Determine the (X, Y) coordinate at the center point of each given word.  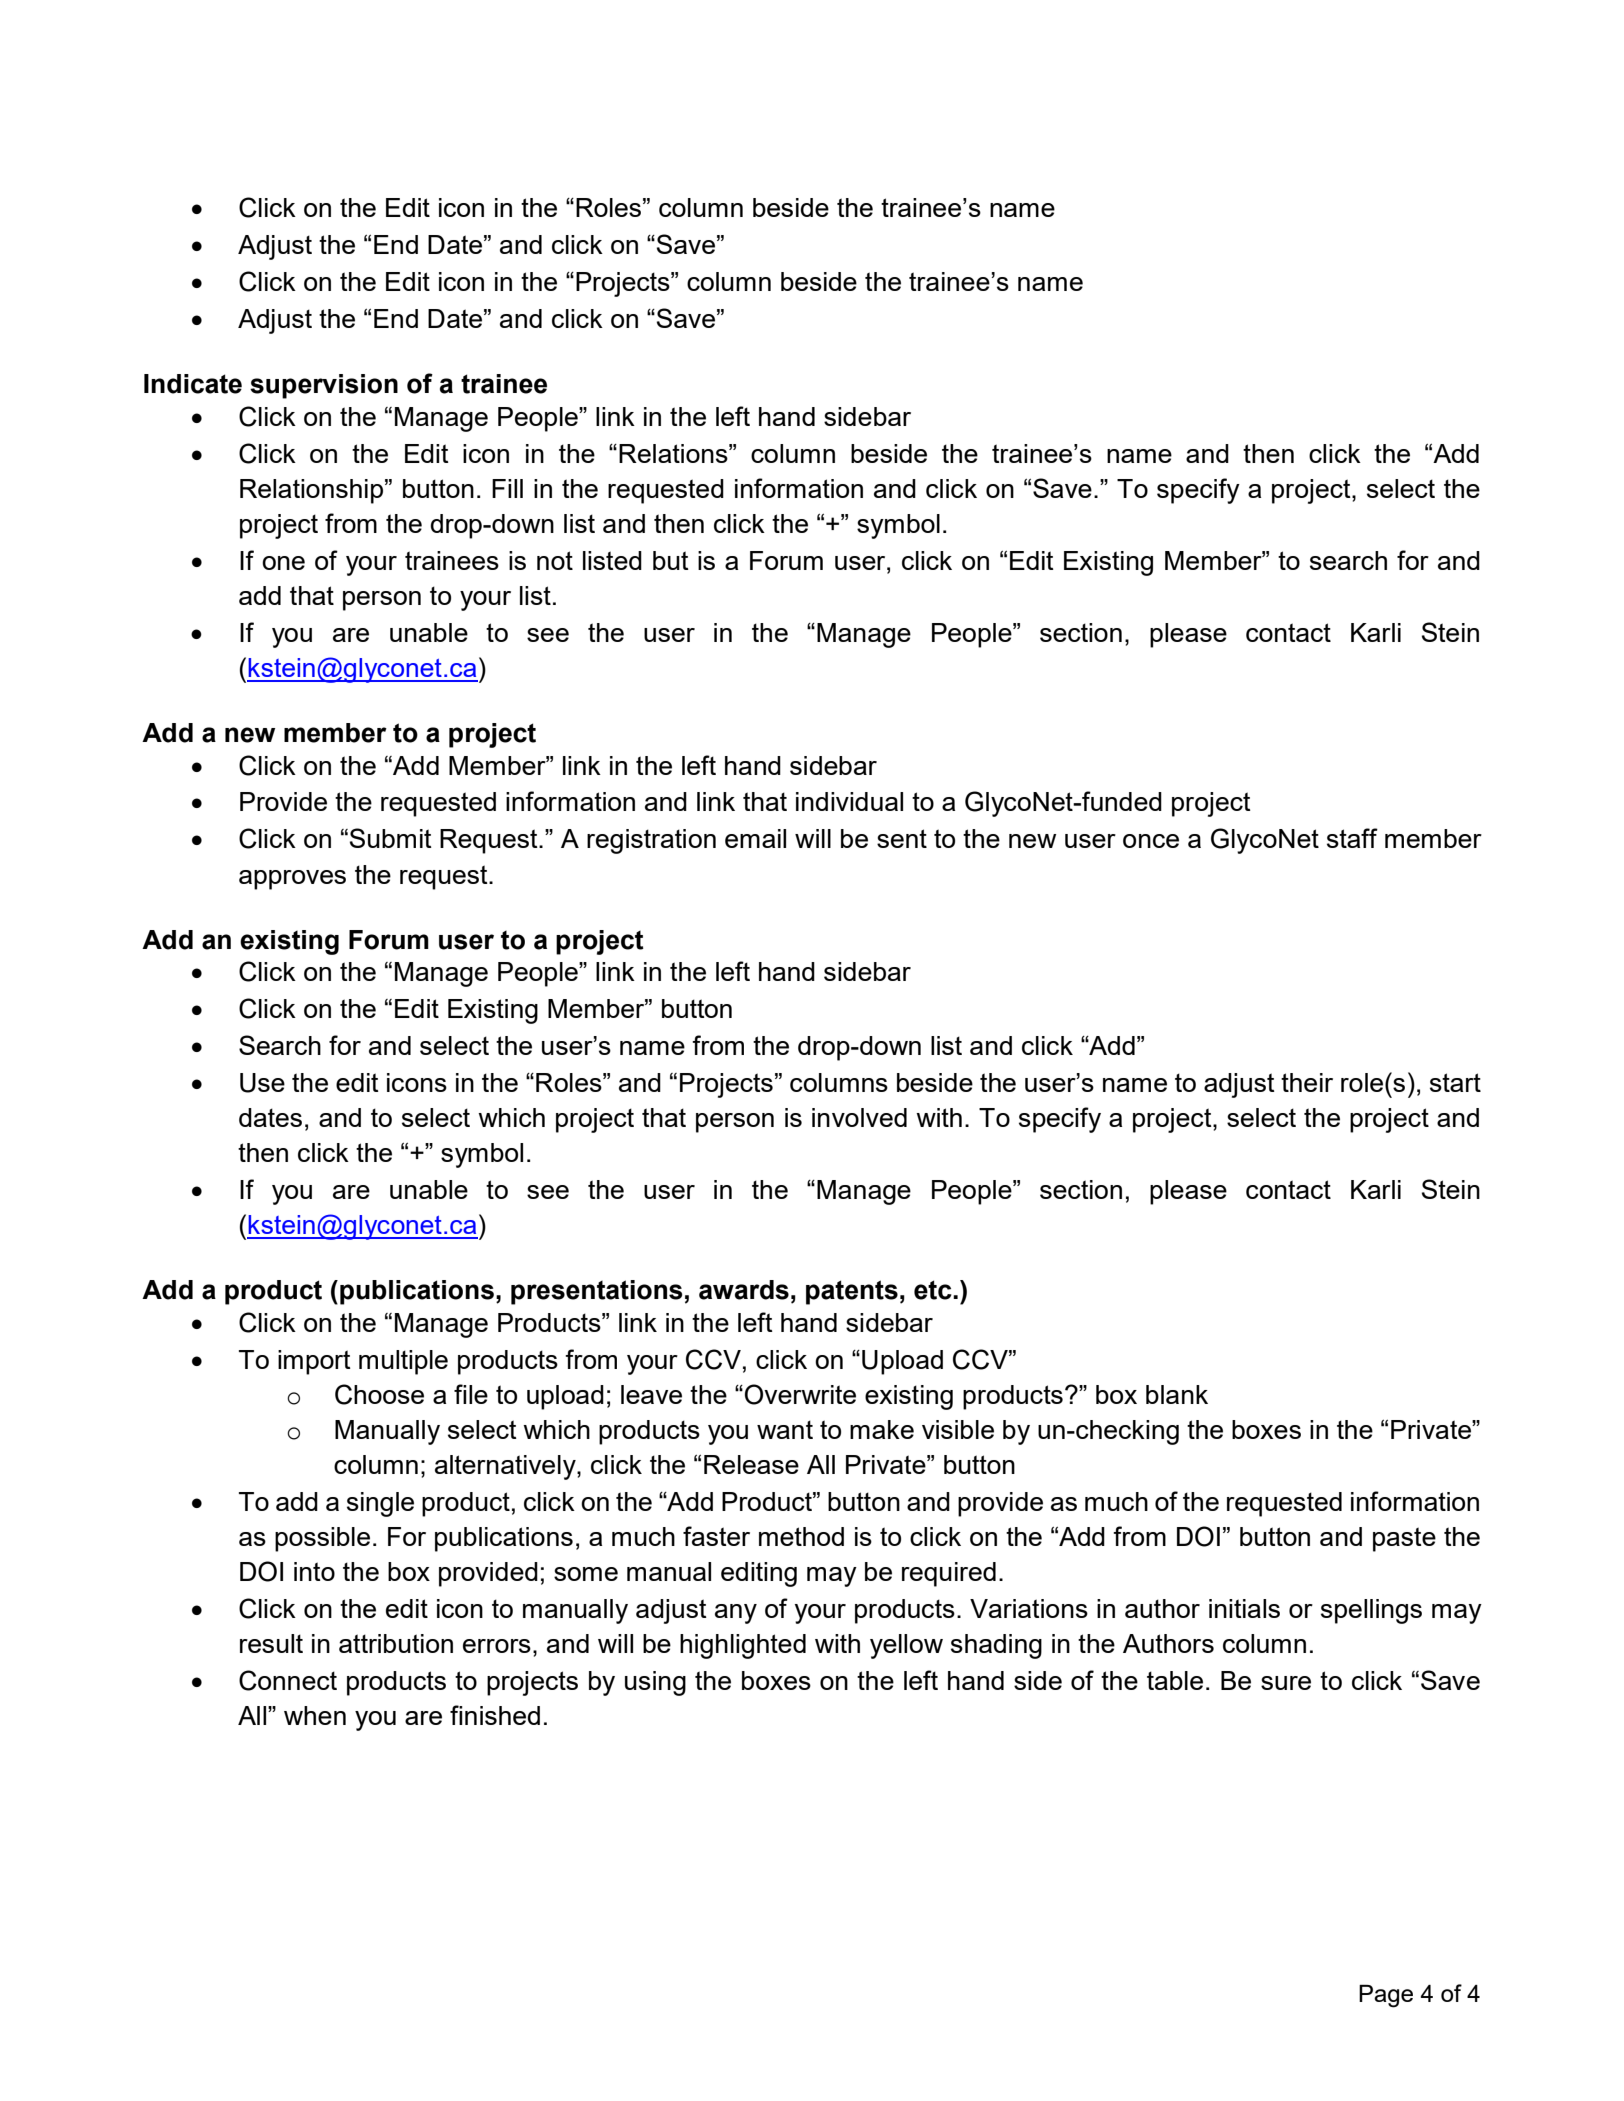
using (655, 1683)
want (785, 1429)
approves (292, 880)
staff (1352, 838)
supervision (324, 386)
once (1151, 841)
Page (1386, 1996)
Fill (507, 488)
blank (1177, 1394)
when (315, 1715)
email (755, 838)
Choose (379, 1394)
